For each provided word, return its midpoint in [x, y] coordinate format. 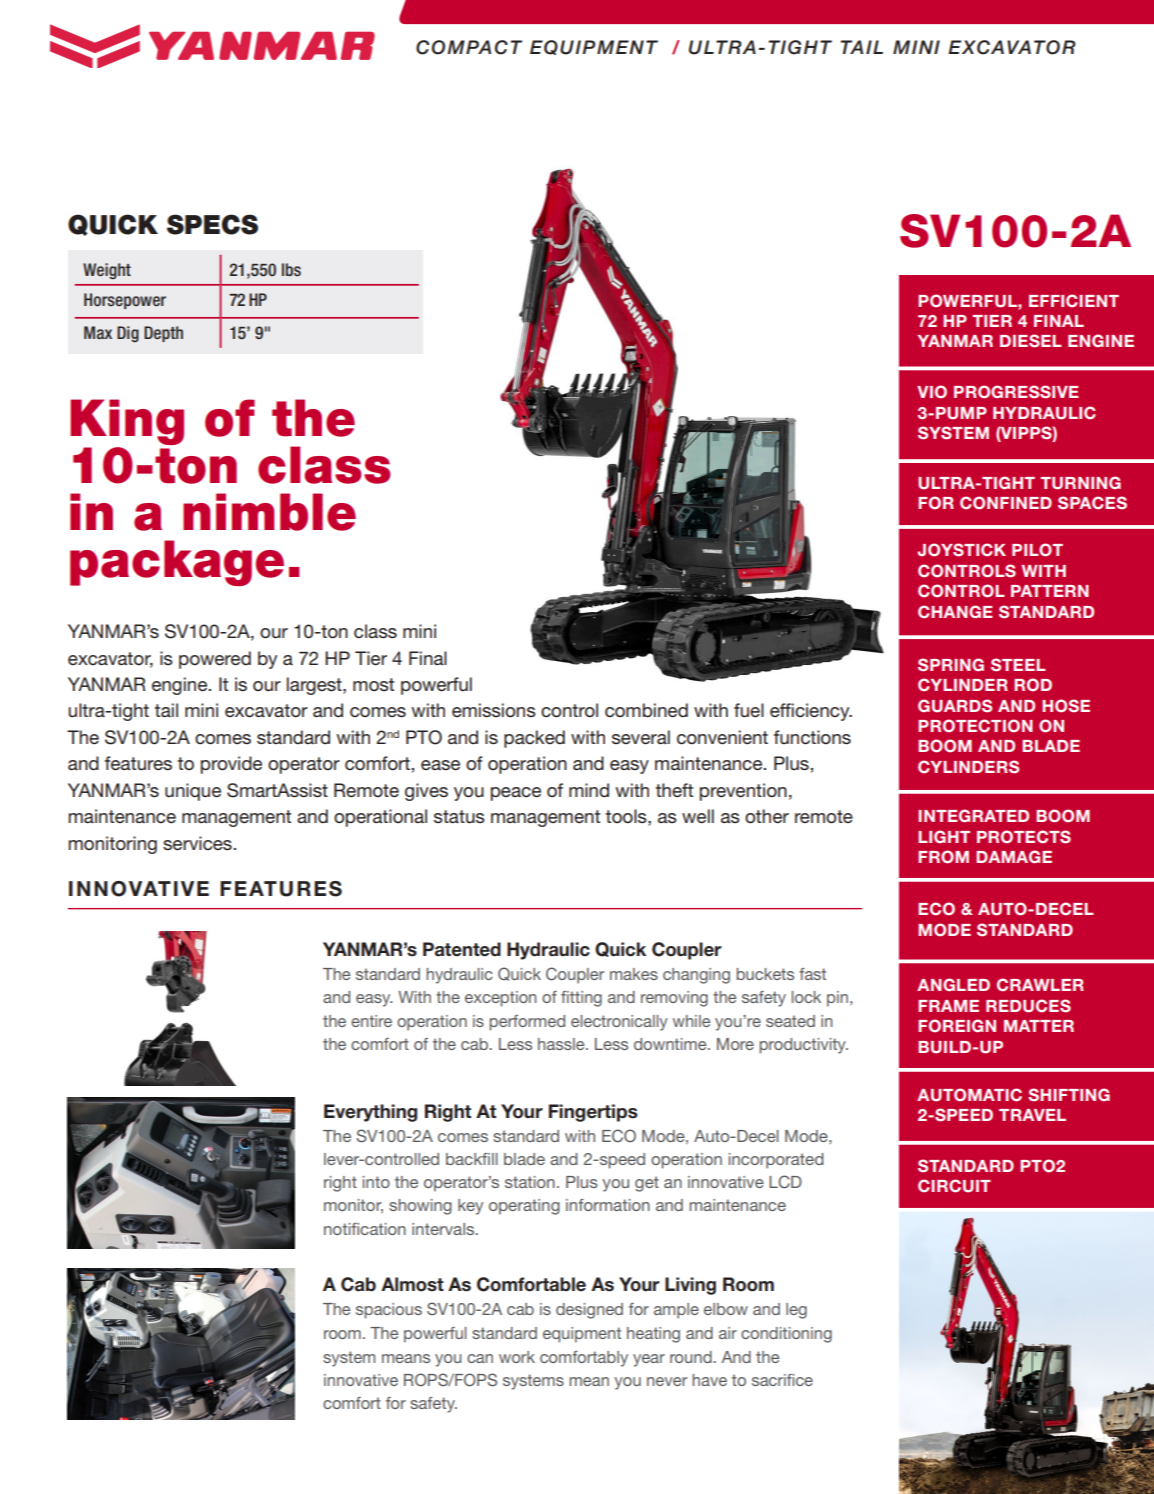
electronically [619, 1023]
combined [646, 710]
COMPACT [469, 47]
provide [231, 765]
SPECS [212, 224]
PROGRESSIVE [1016, 392]
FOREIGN [957, 1026]
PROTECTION [975, 726]
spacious [389, 1311]
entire [371, 1021]
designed [589, 1311]
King [127, 422]
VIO [932, 392]
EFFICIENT [1074, 301]
